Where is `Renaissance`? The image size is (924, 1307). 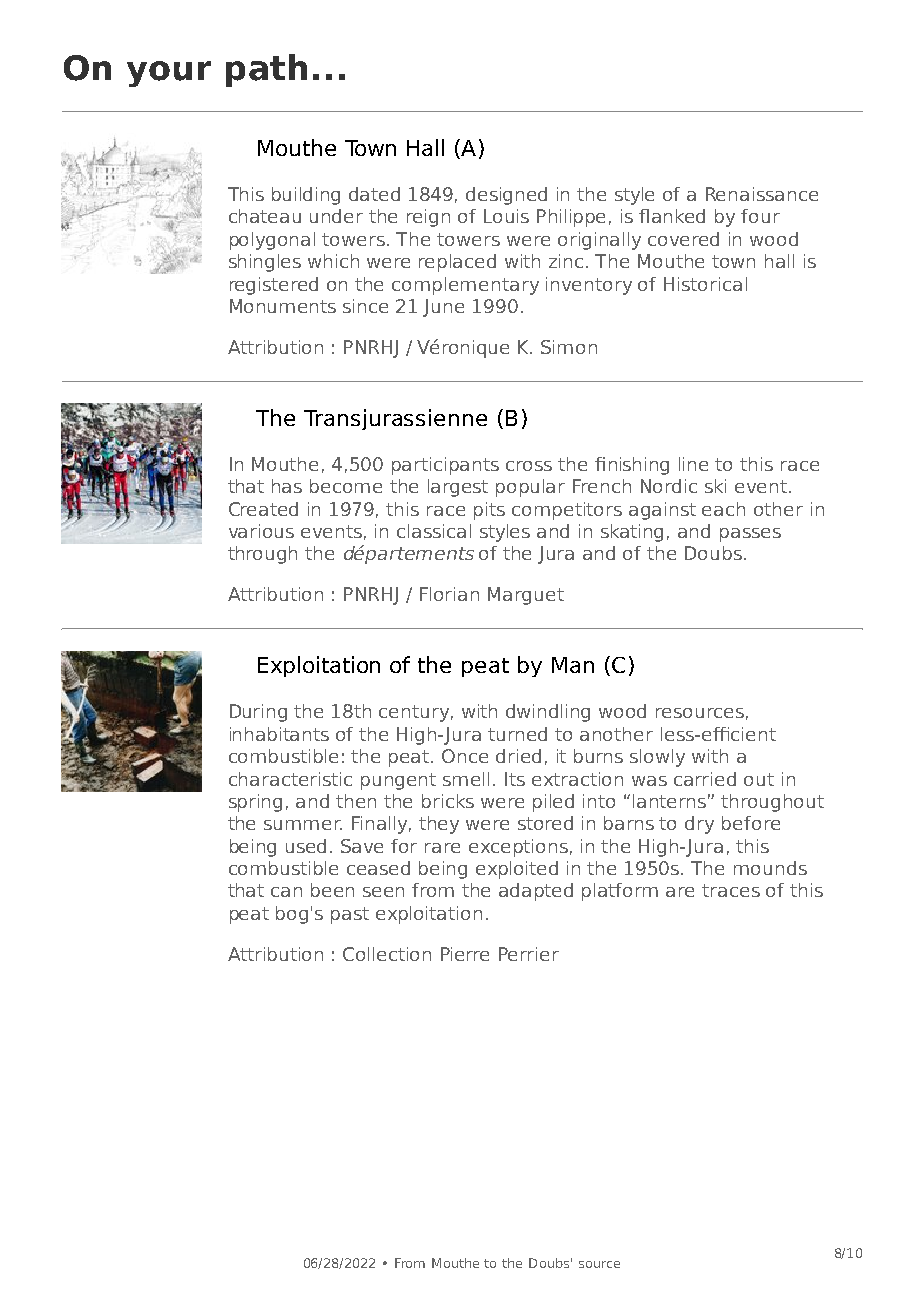 Renaissance is located at coordinates (762, 194).
